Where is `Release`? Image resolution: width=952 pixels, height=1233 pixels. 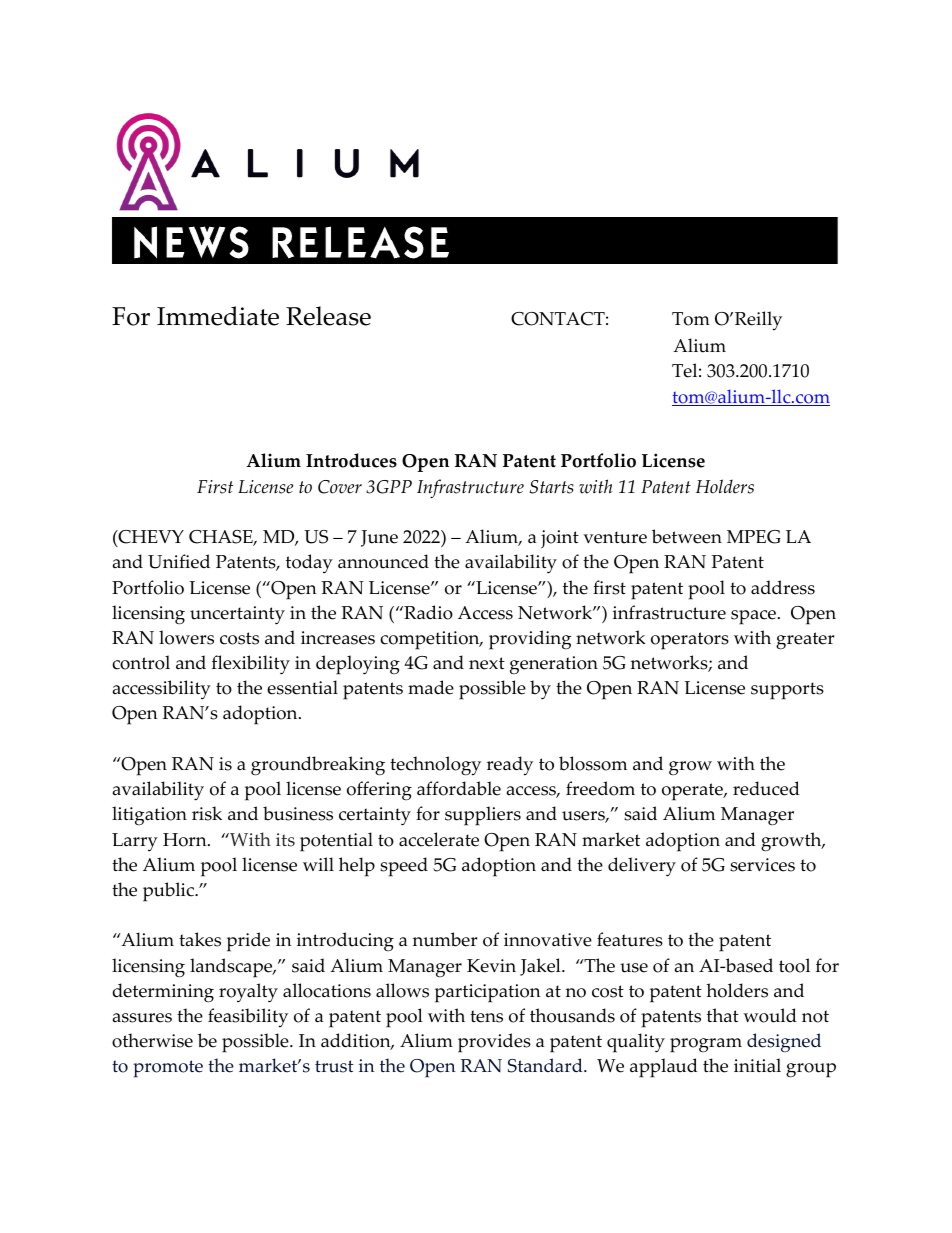
Release is located at coordinates (328, 316).
